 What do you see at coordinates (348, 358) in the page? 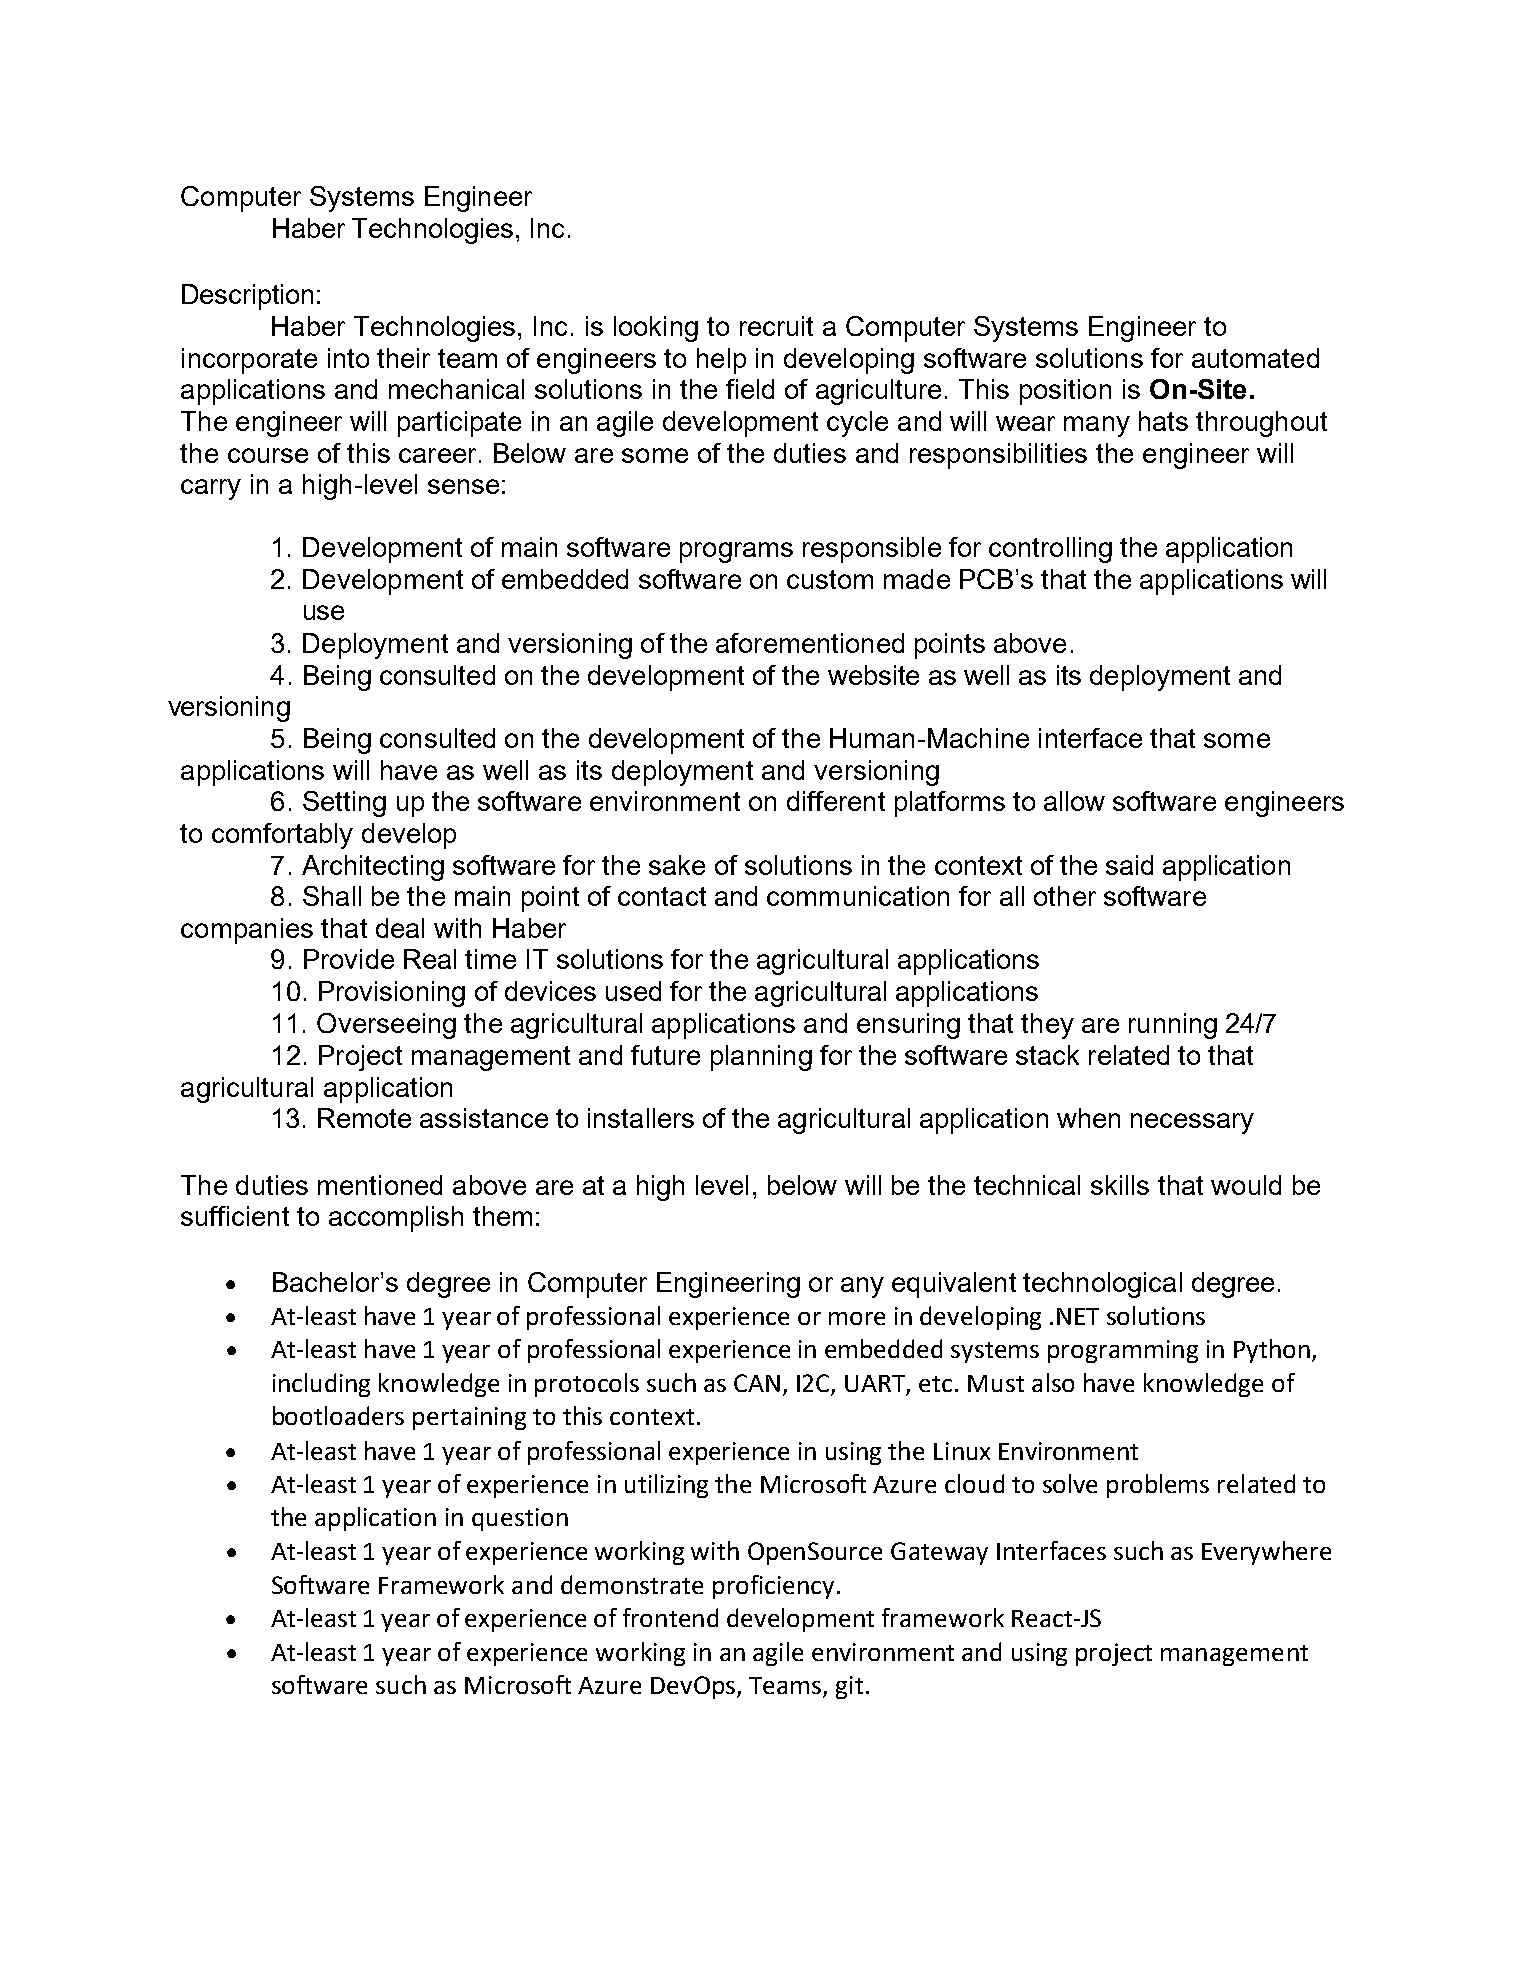
I see `into` at bounding box center [348, 358].
